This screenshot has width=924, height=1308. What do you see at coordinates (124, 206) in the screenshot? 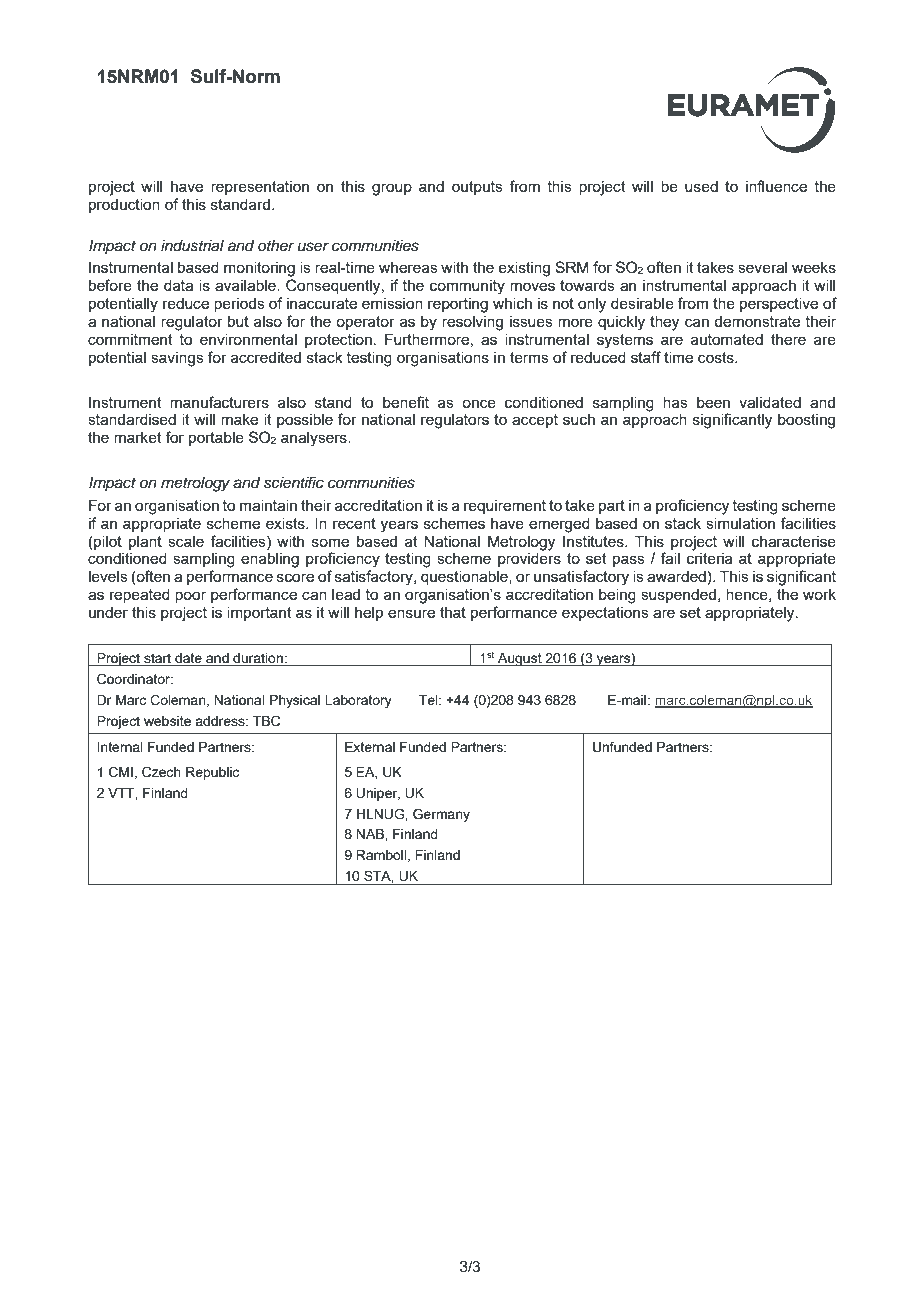
I see `production` at bounding box center [124, 206].
